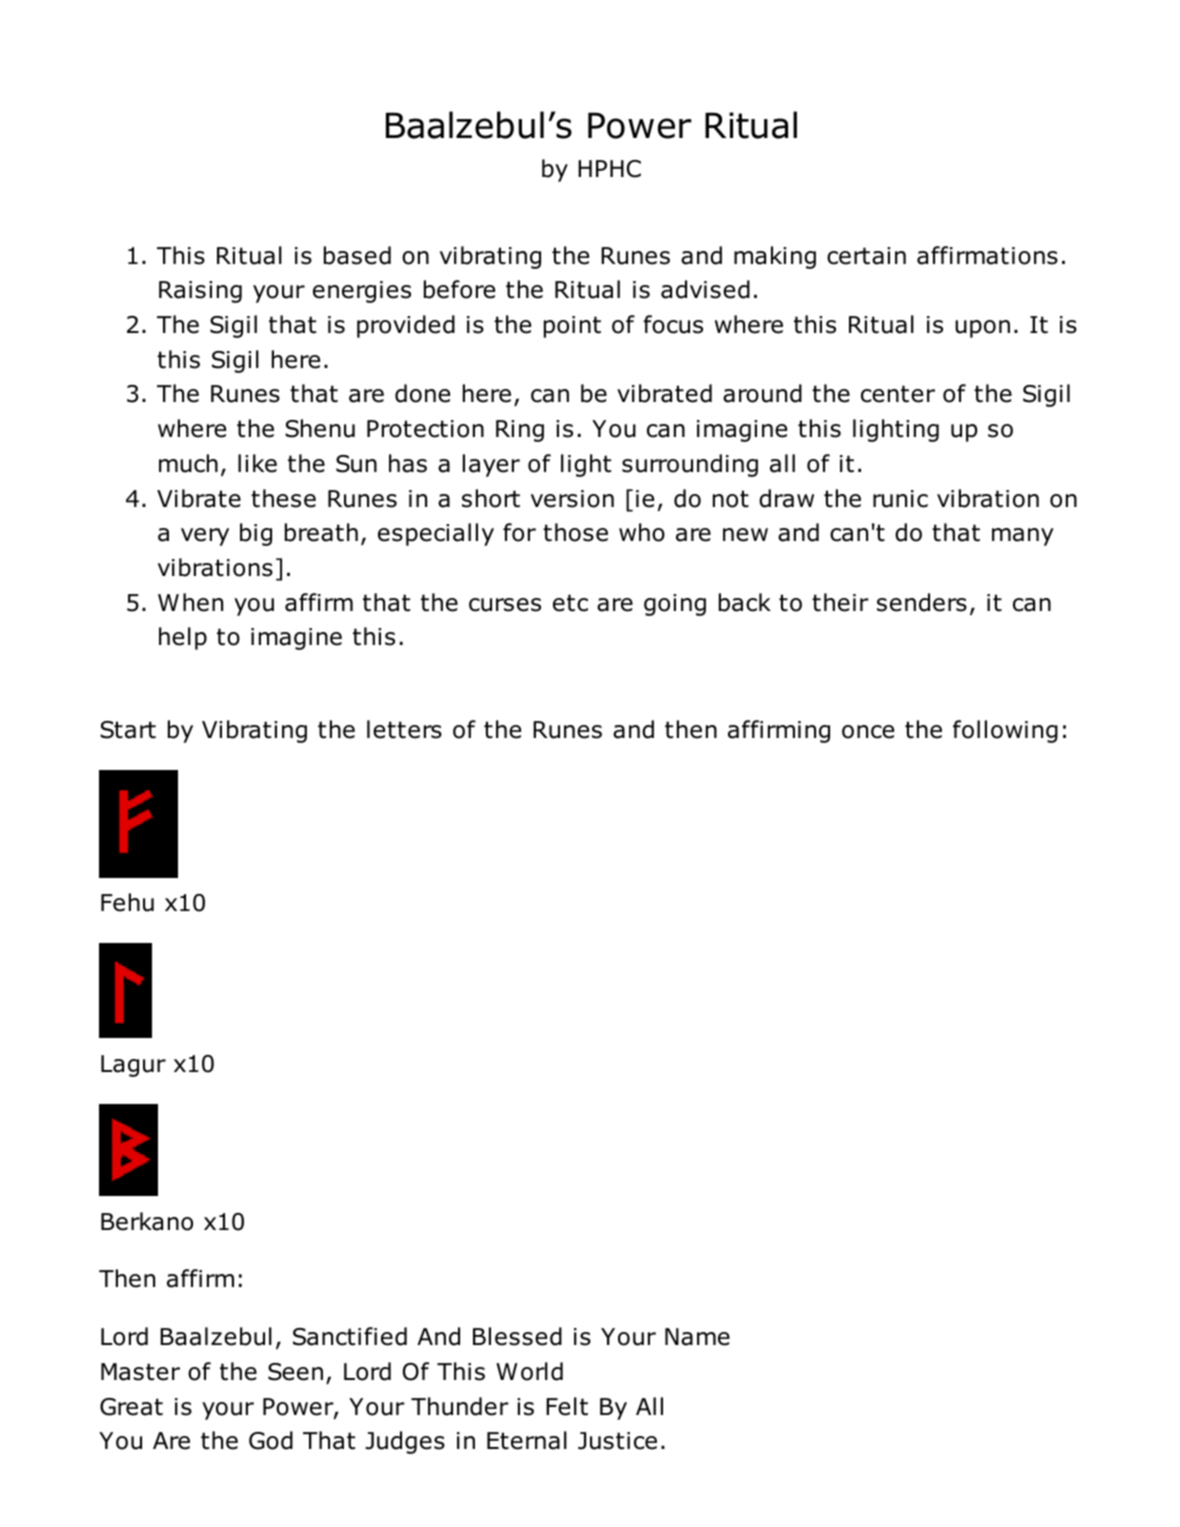 The width and height of the screenshot is (1180, 1527). What do you see at coordinates (572, 327) in the screenshot?
I see `point` at bounding box center [572, 327].
